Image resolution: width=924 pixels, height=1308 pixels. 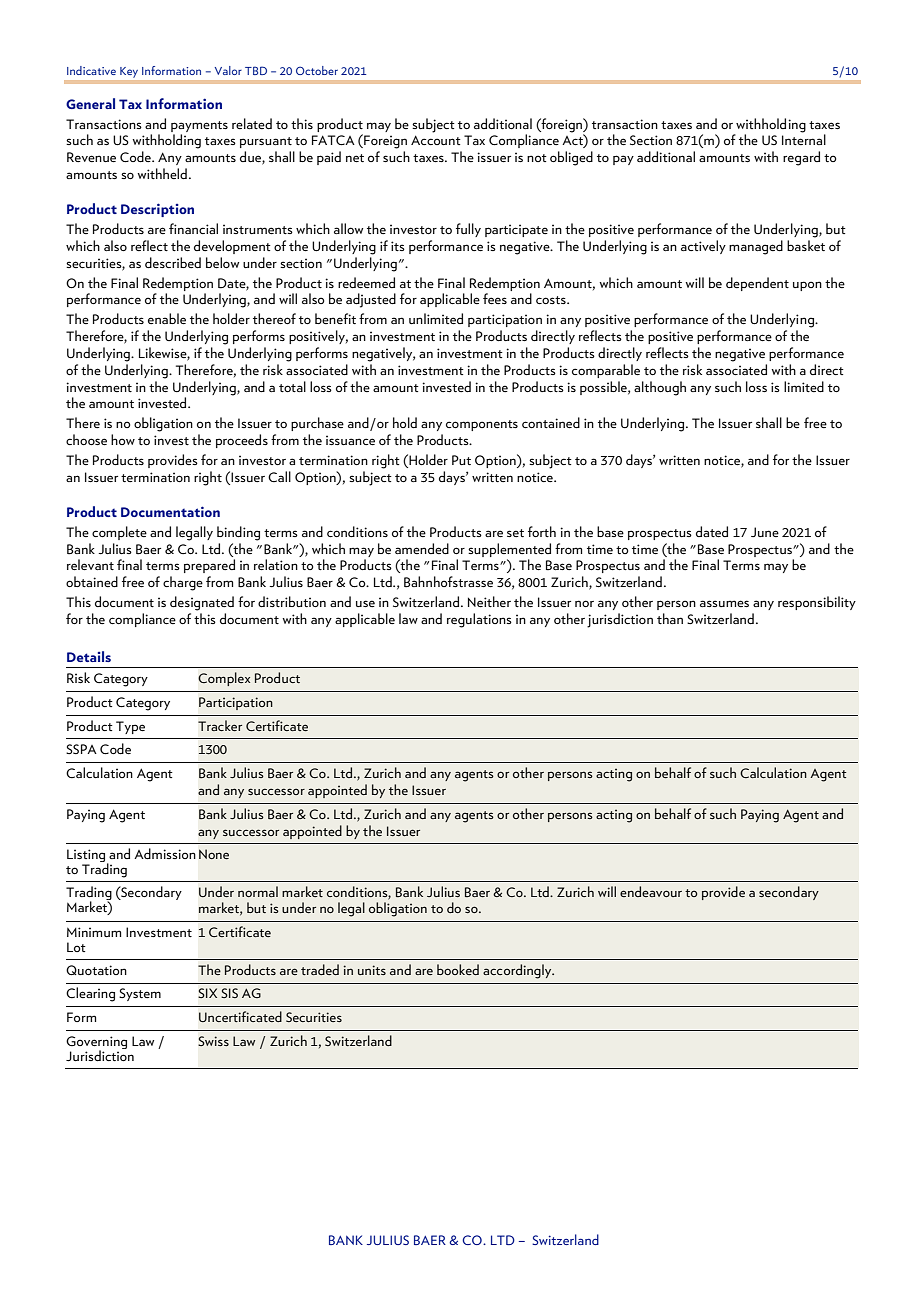 What do you see at coordinates (479, 620) in the screenshot?
I see `regulations` at bounding box center [479, 620].
